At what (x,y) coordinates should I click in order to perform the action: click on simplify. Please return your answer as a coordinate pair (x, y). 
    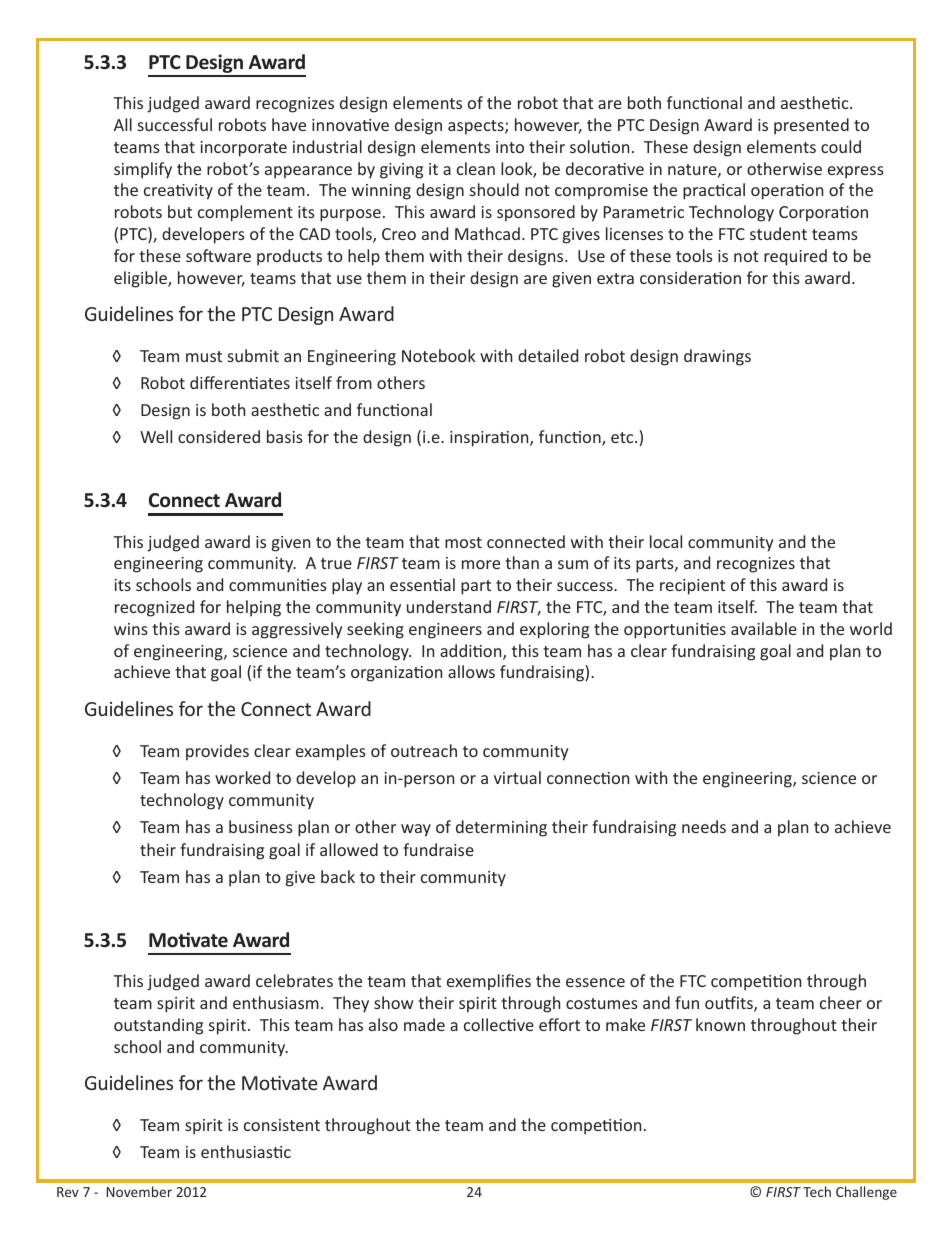
    Looking at the image, I should click on (143, 170).
